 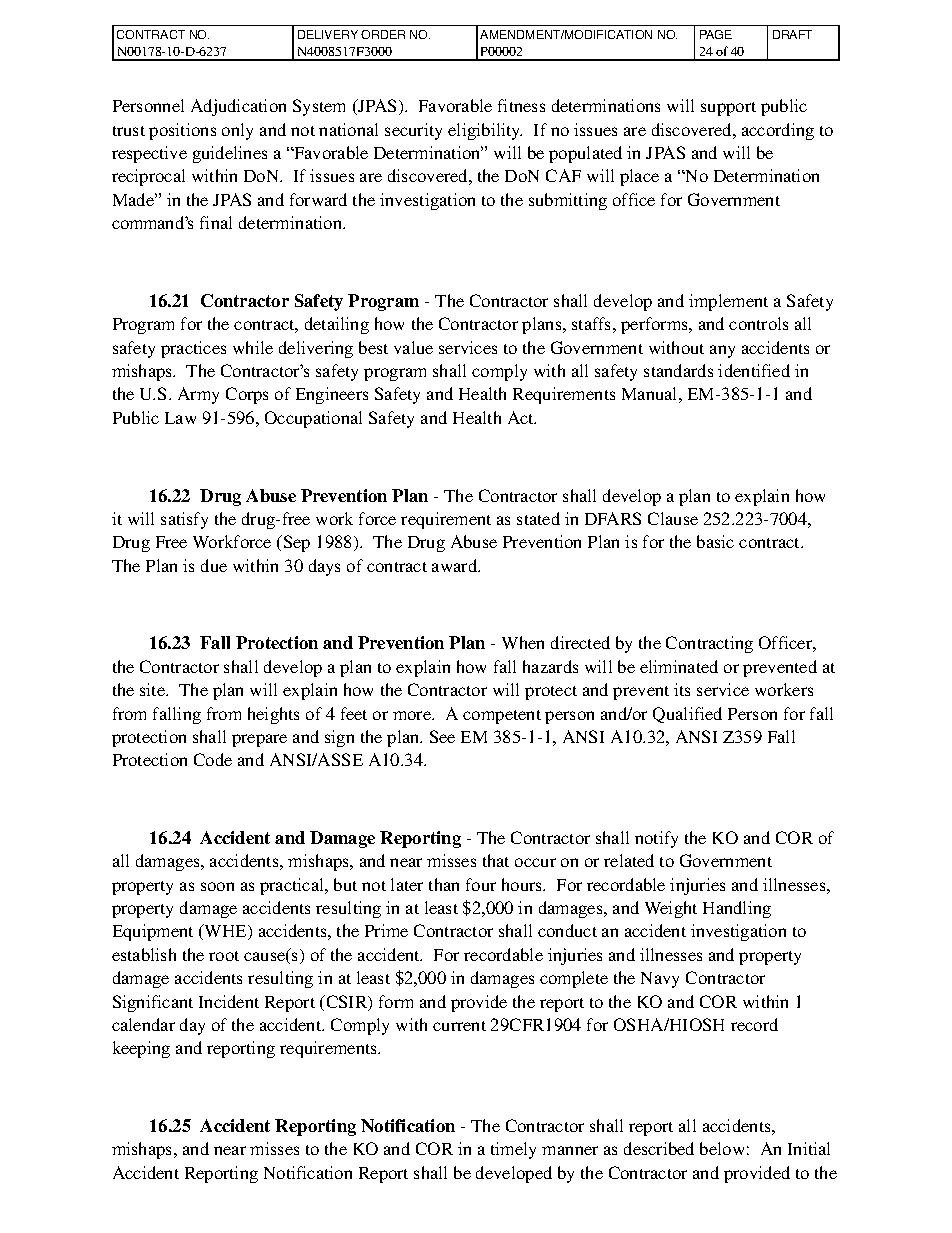 What do you see at coordinates (716, 34) in the screenshot?
I see `PAGE` at bounding box center [716, 34].
